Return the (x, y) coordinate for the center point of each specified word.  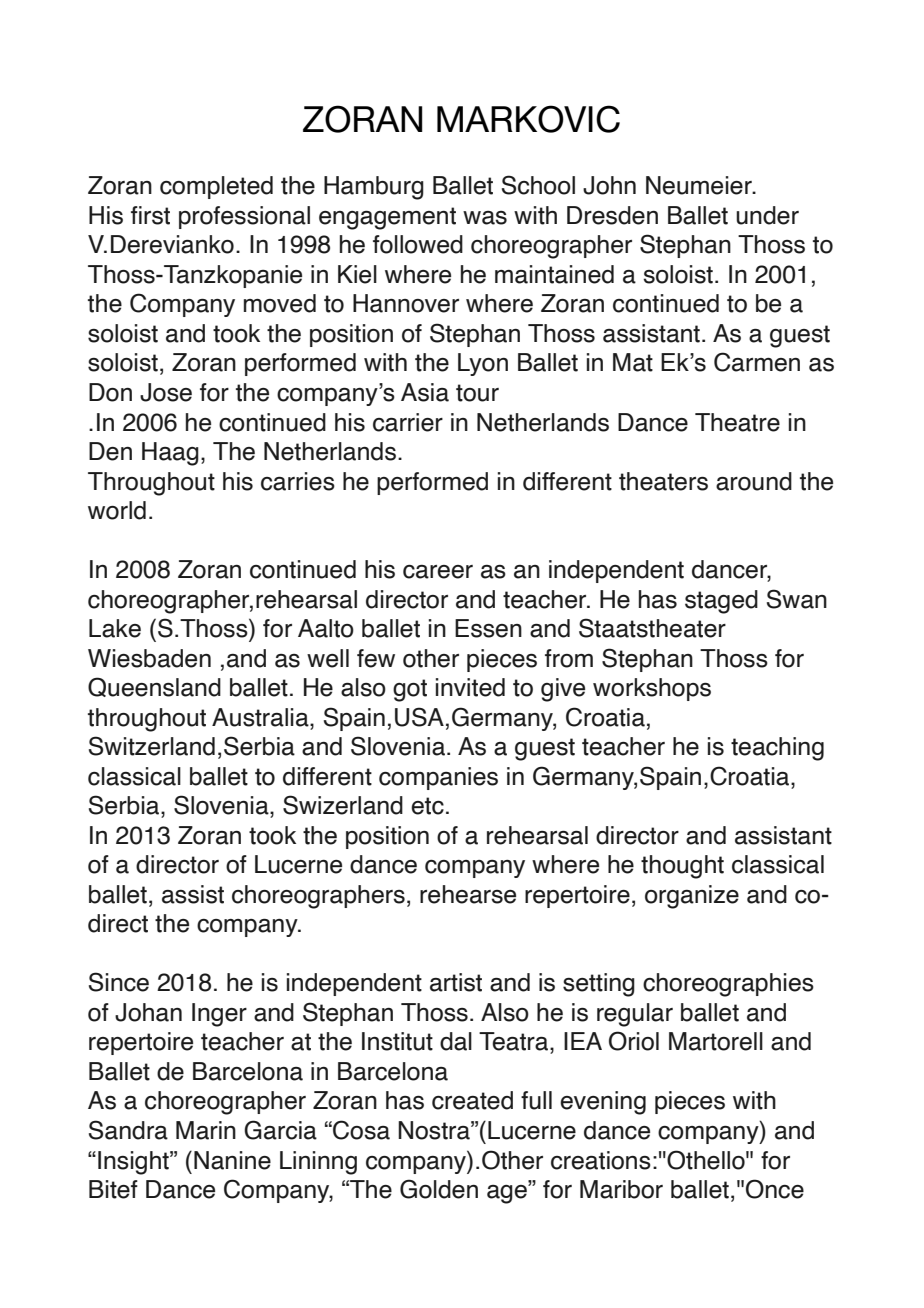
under (767, 215)
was (485, 218)
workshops (652, 689)
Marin (206, 1130)
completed (216, 187)
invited (470, 687)
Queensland (154, 687)
